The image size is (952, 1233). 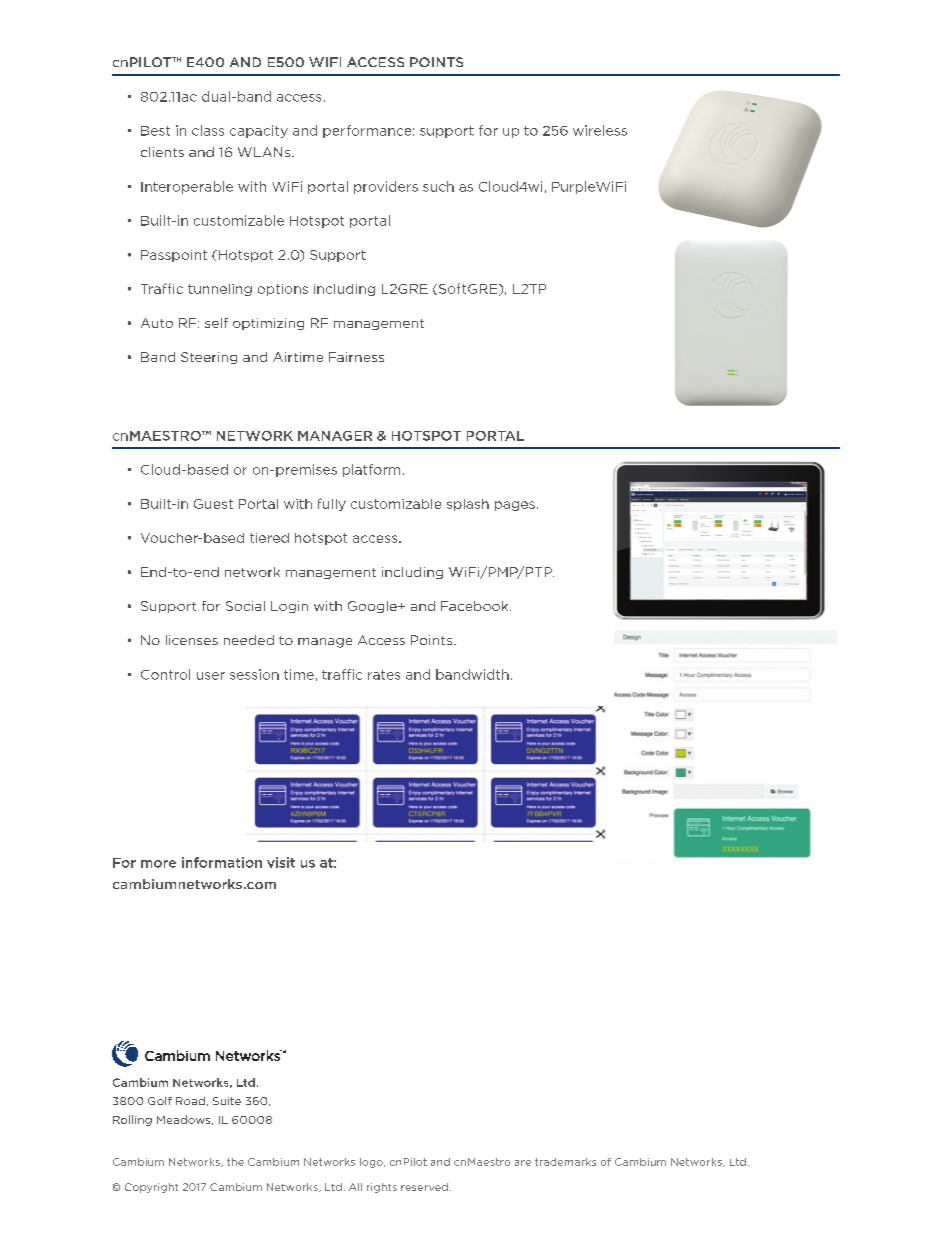 I want to click on more, so click(x=158, y=864).
